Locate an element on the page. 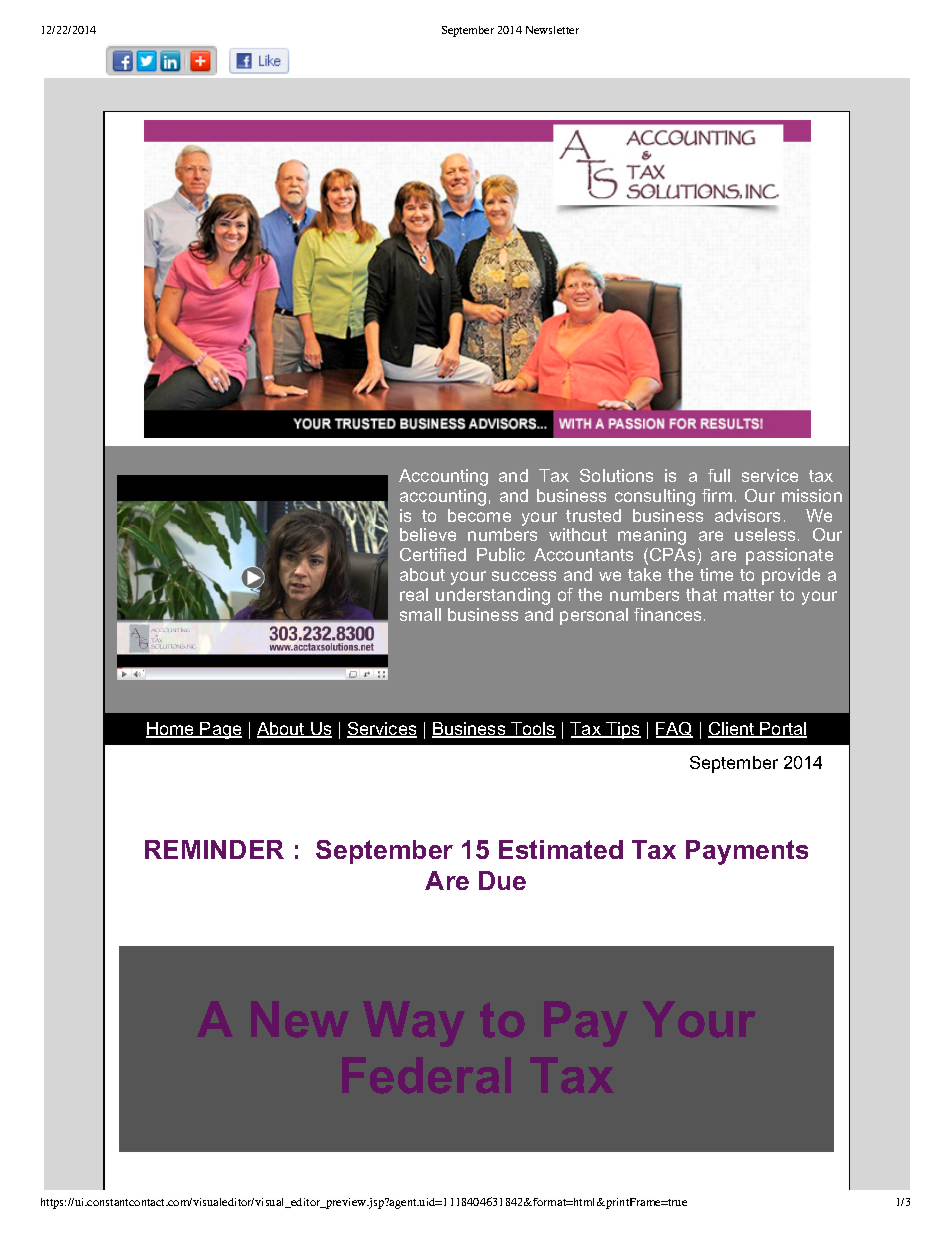  full is located at coordinates (719, 475).
